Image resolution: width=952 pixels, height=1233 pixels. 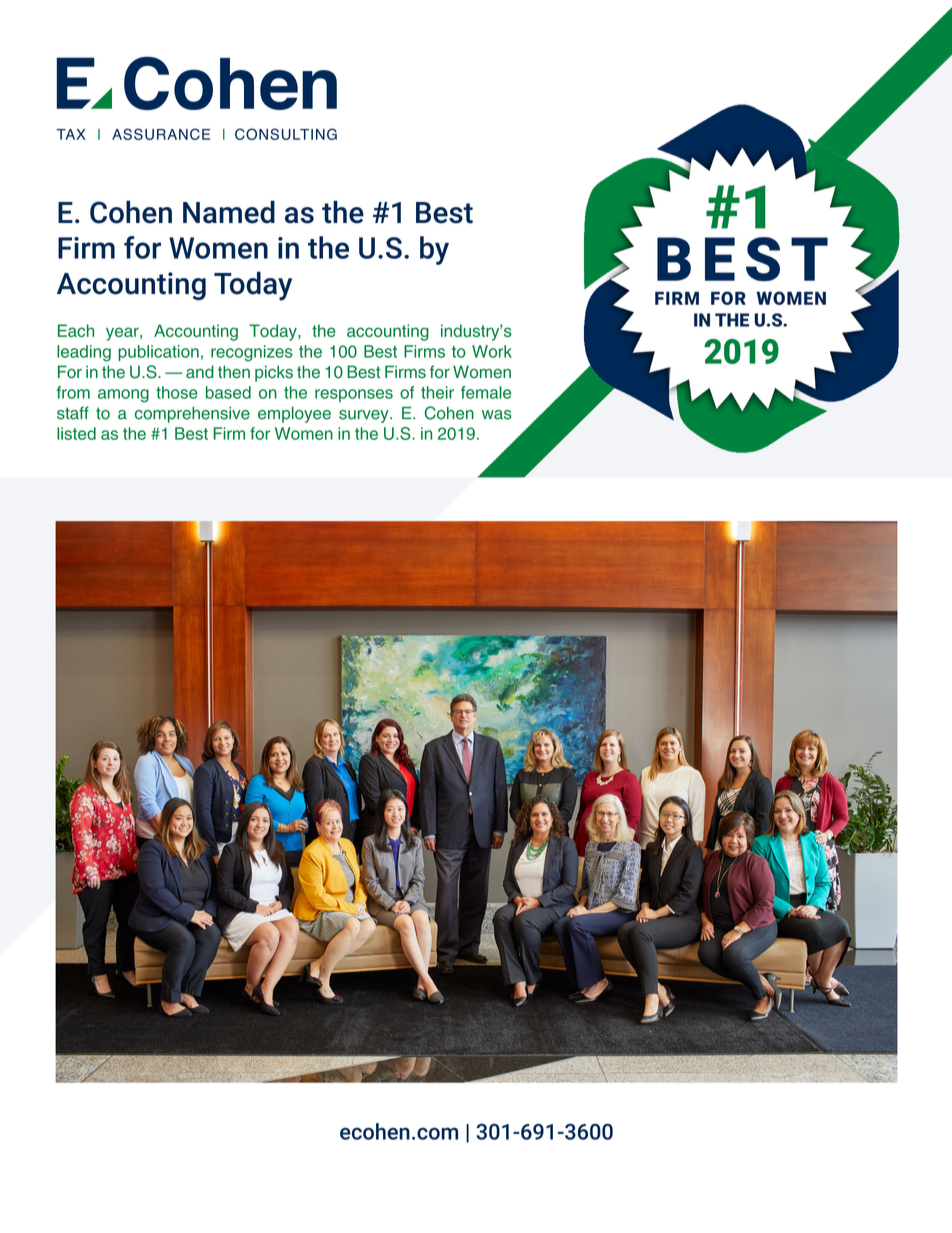 What do you see at coordinates (229, 212) in the document?
I see `Named` at bounding box center [229, 212].
